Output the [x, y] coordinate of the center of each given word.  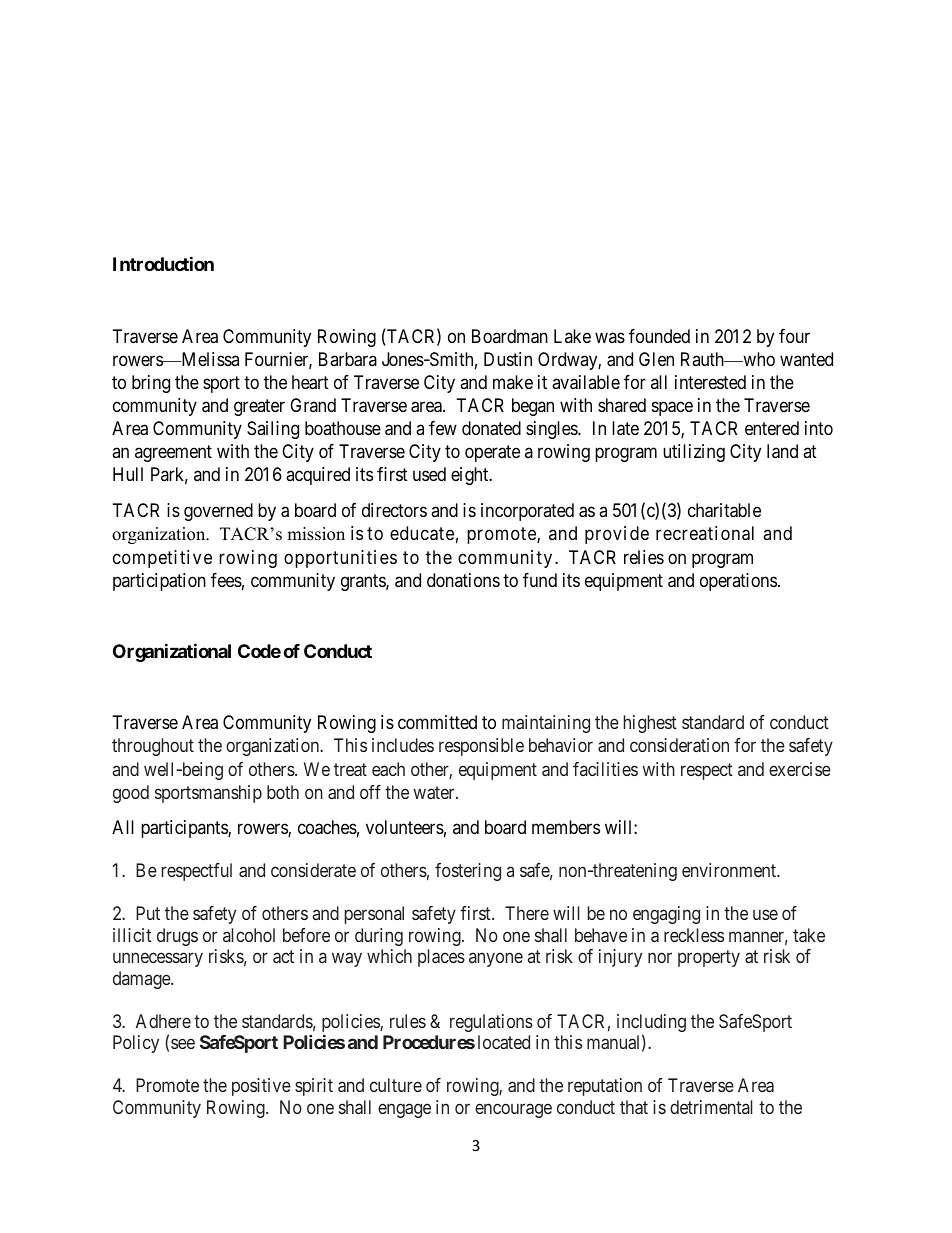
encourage [513, 1110]
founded [659, 336]
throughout [153, 747]
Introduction [163, 263]
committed [437, 722]
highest [650, 724]
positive [261, 1087]
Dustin [508, 359]
